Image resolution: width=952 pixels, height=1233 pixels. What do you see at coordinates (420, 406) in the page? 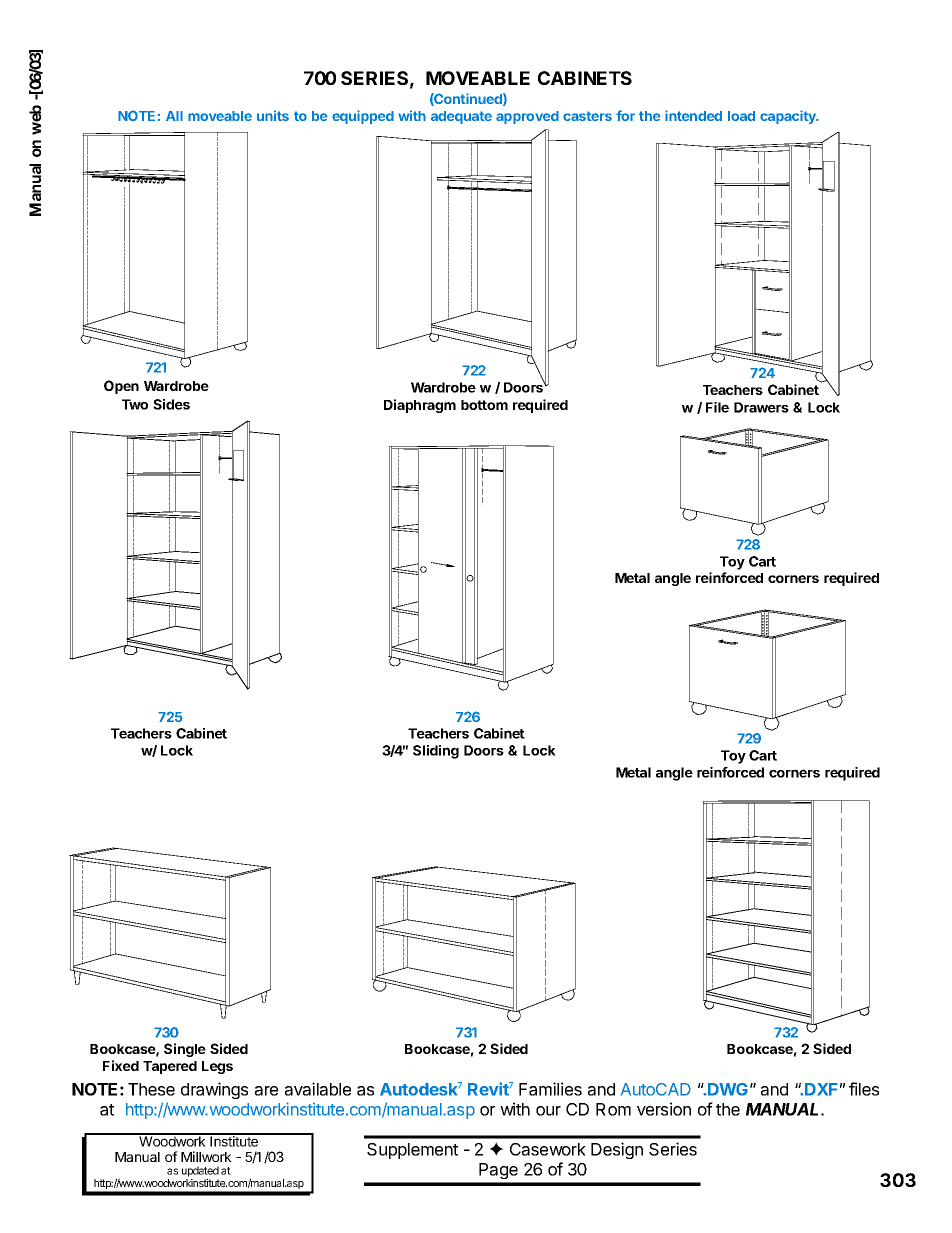
I see `Diaphragm` at bounding box center [420, 406].
